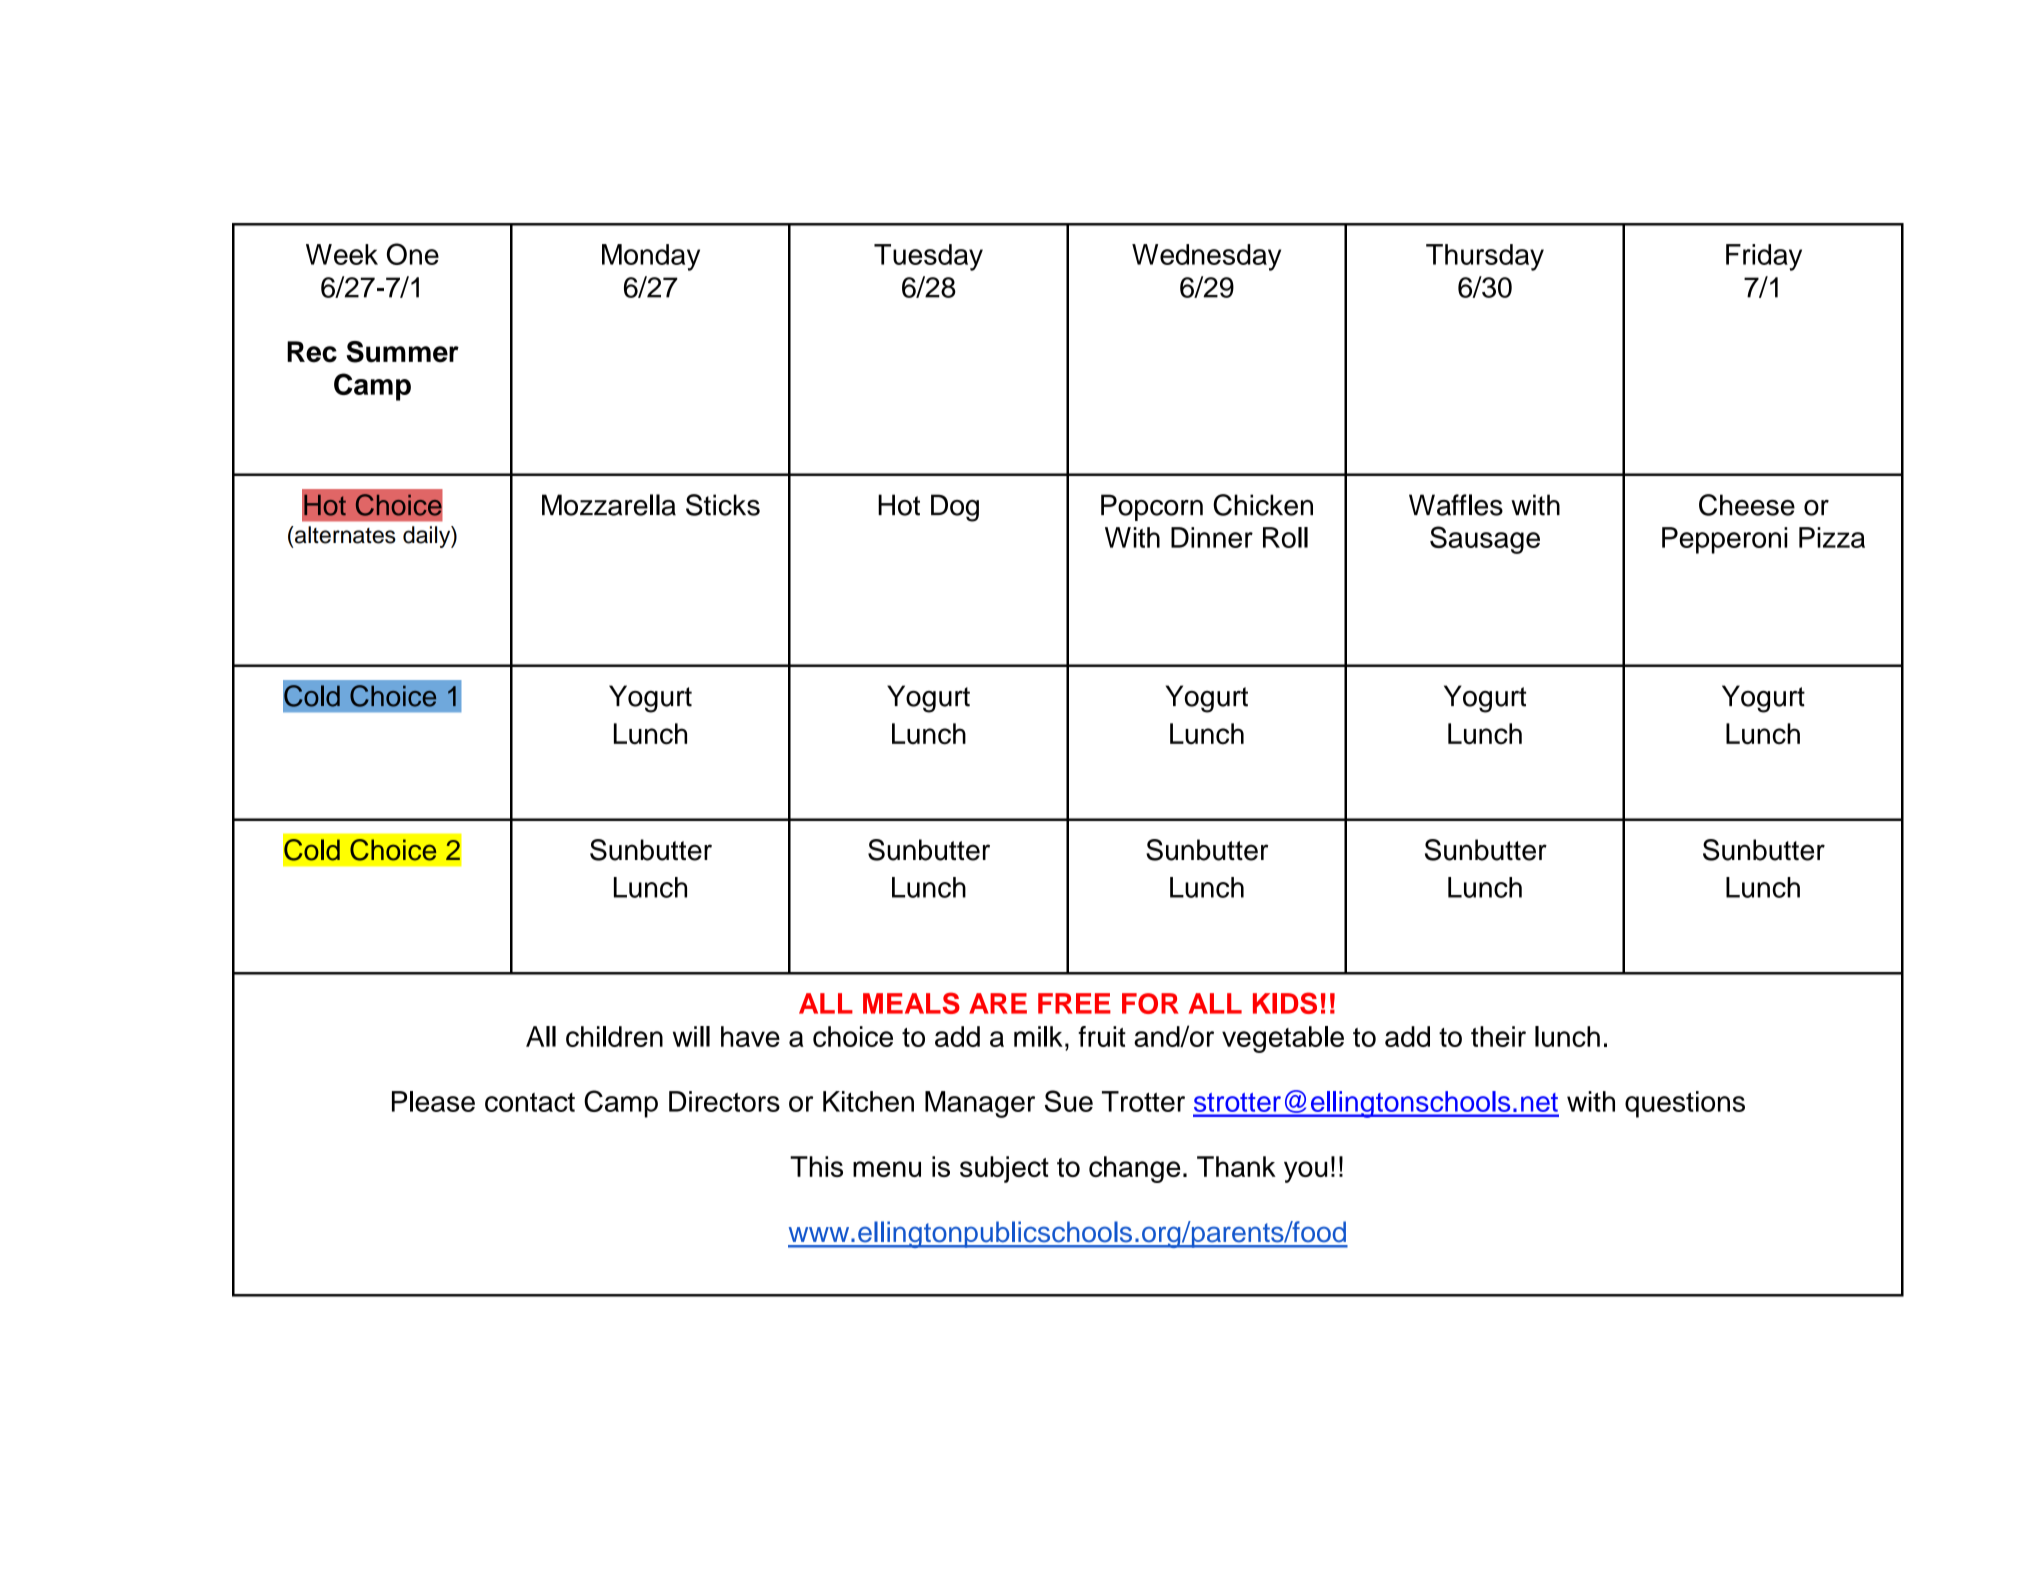 This screenshot has height=1576, width=2040. Describe the element at coordinates (1764, 257) in the screenshot. I see `Friday` at that location.
